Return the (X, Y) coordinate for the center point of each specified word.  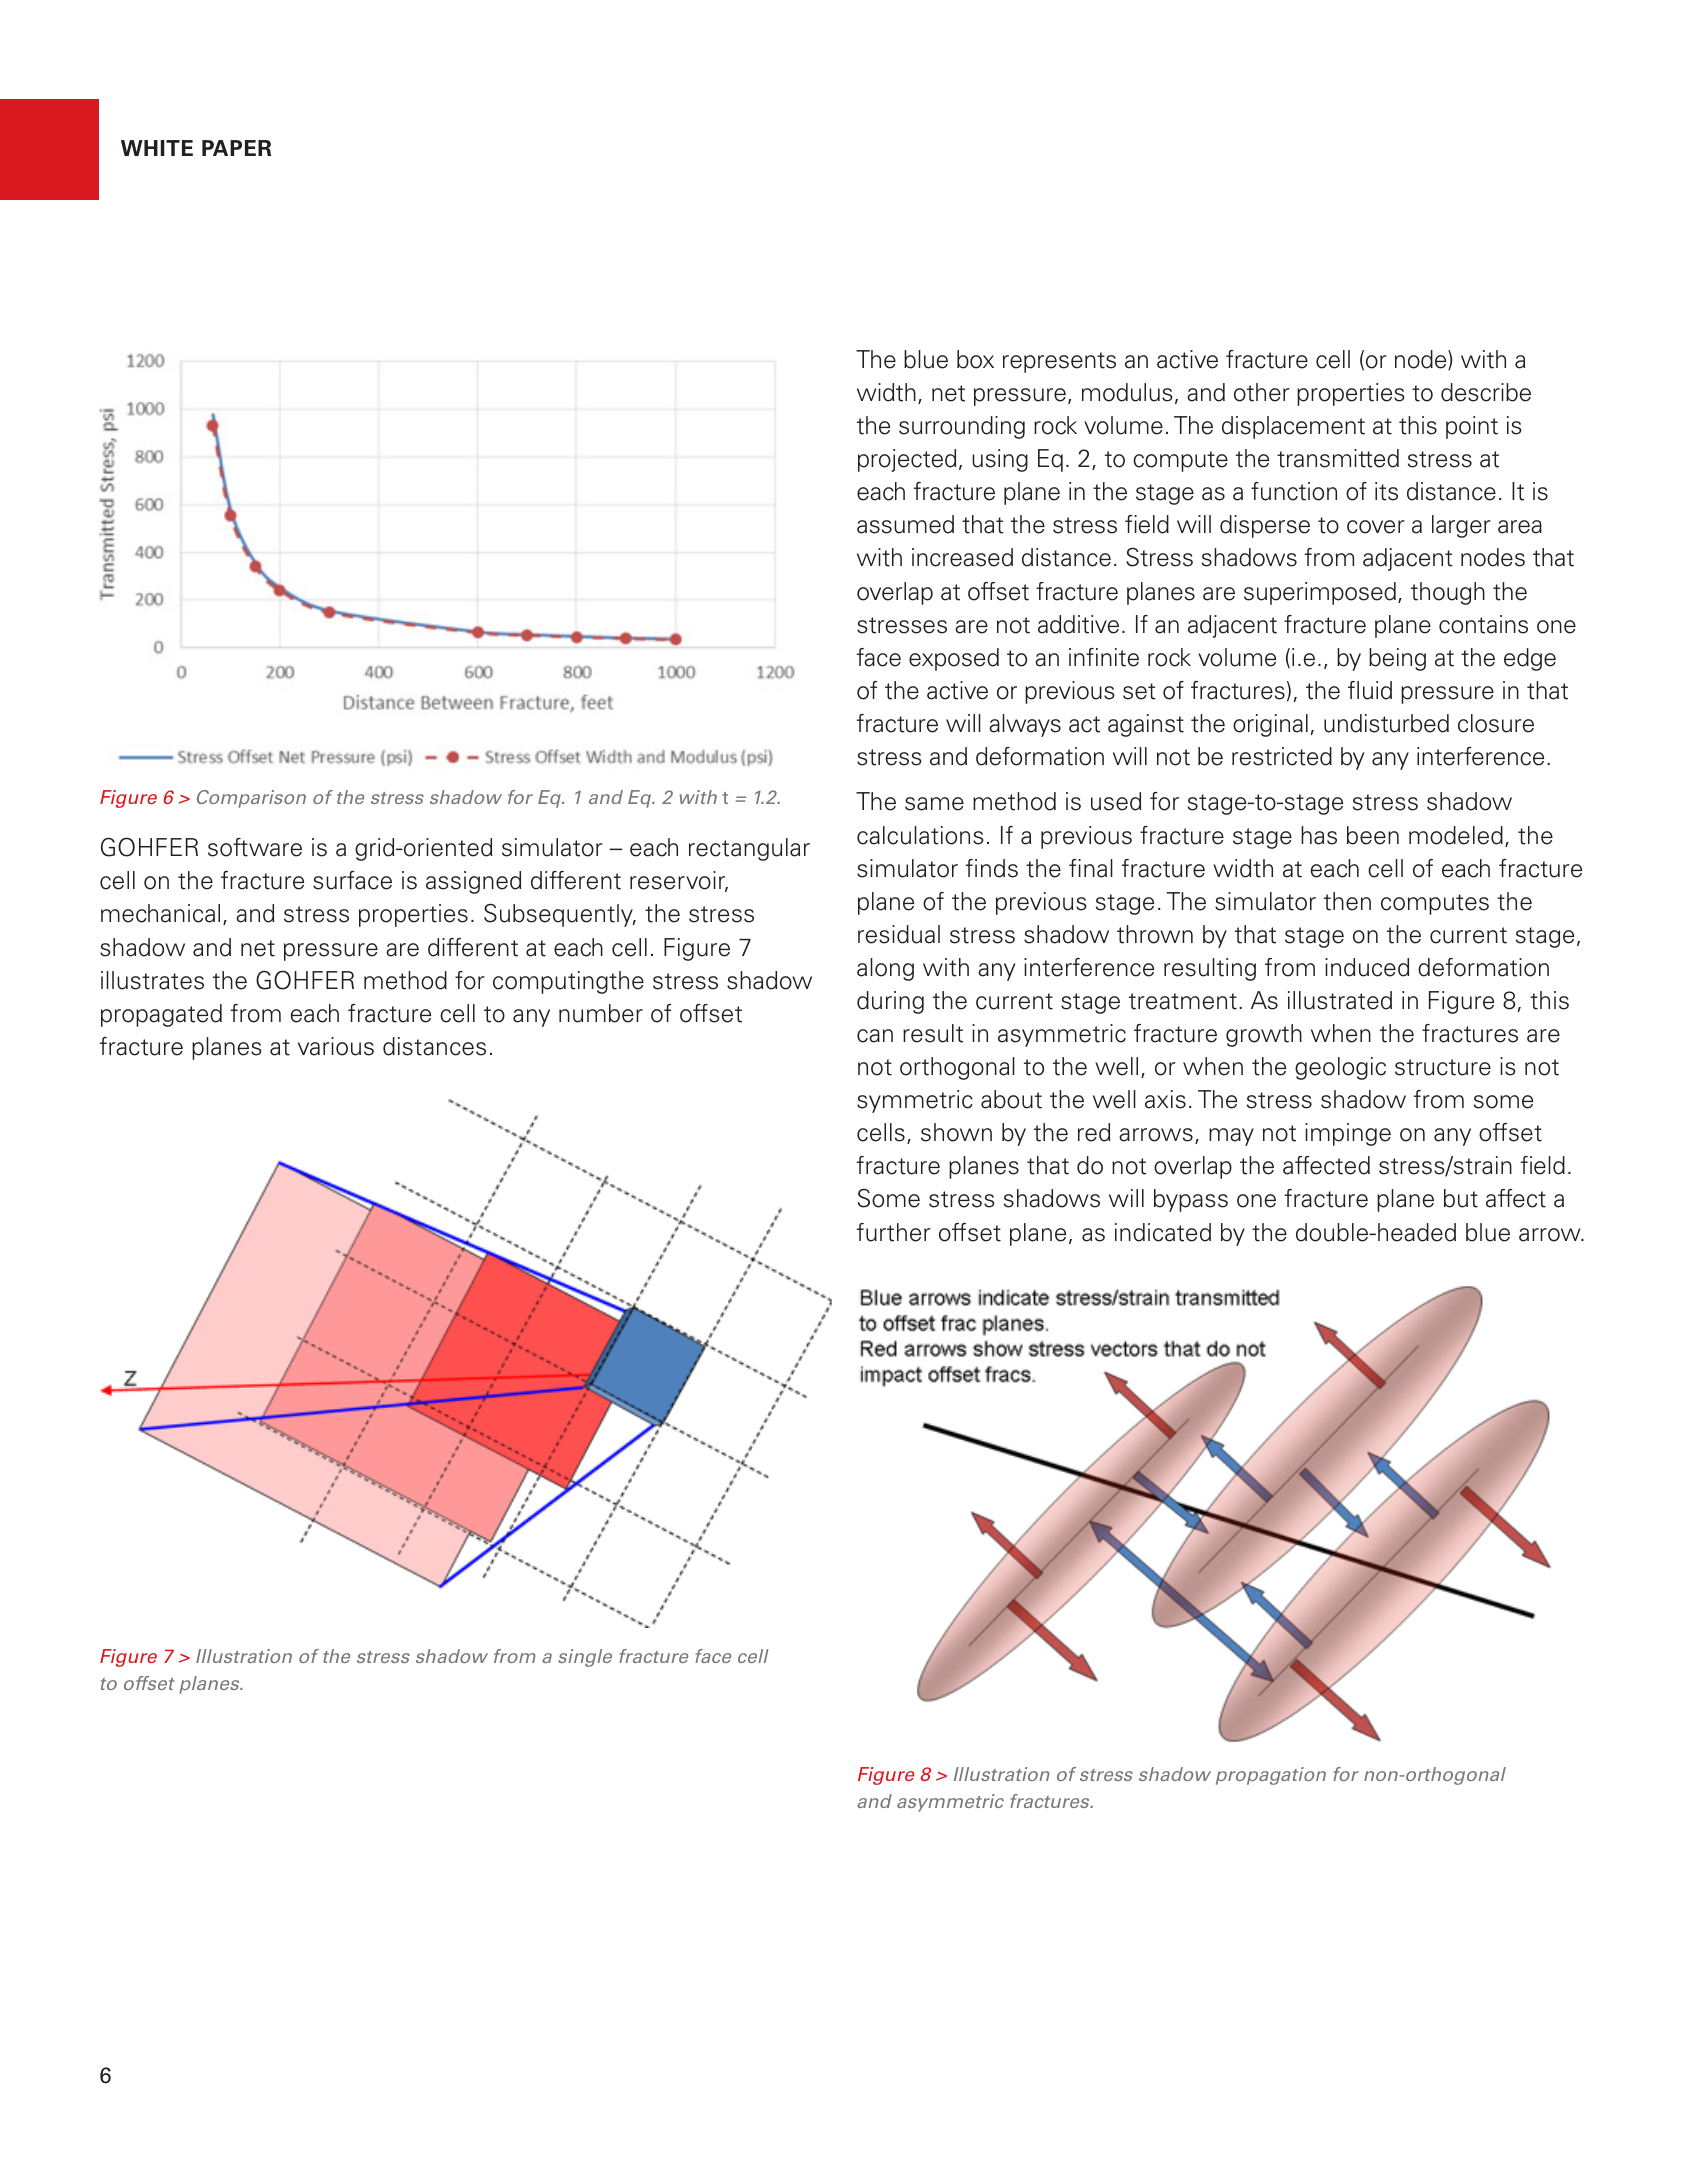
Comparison (251, 799)
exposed (954, 659)
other (1262, 392)
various (336, 1046)
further (894, 1232)
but (1461, 1198)
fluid (1370, 690)
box (975, 359)
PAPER (236, 148)
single (585, 1658)
